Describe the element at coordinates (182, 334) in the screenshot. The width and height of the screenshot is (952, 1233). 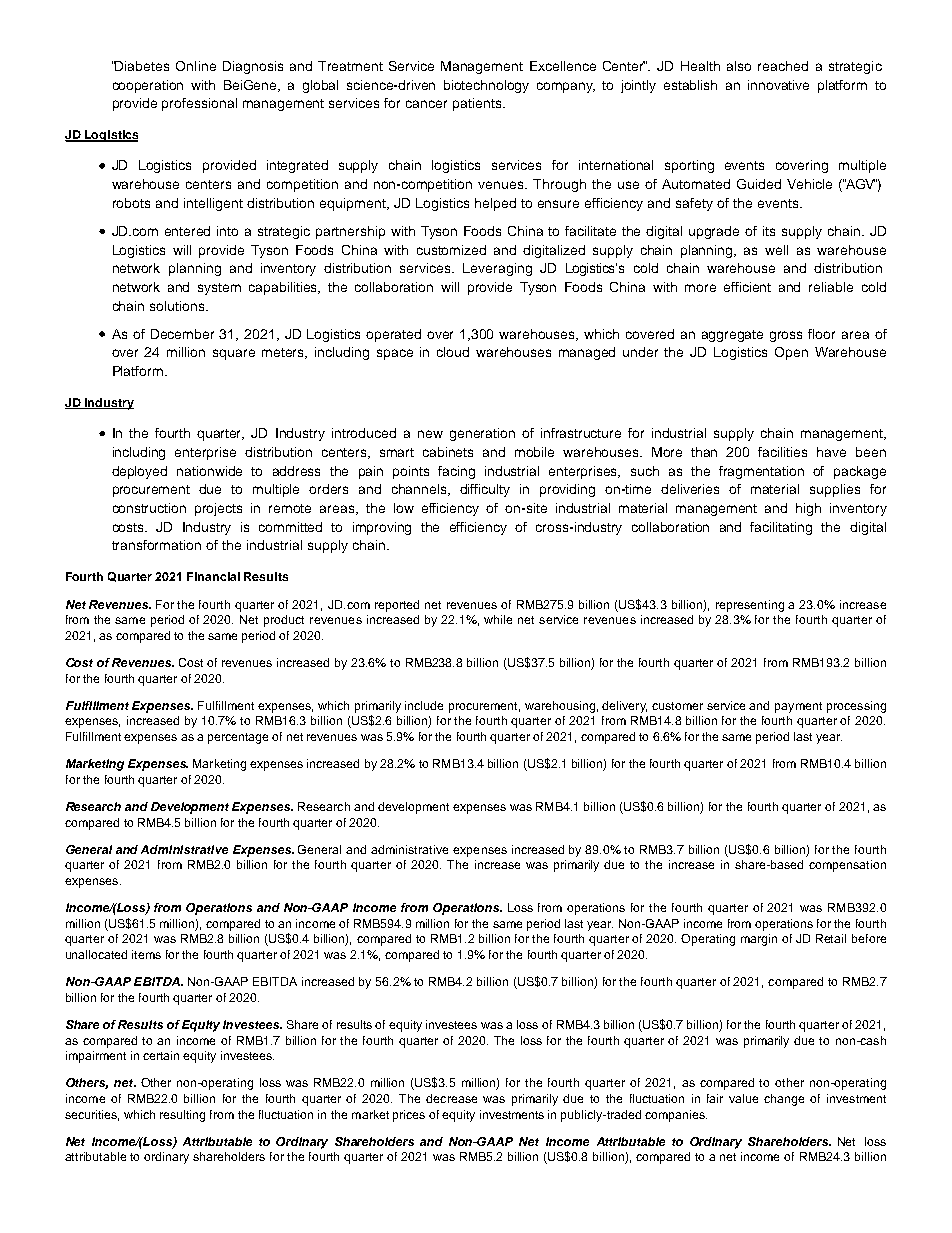
I see `December` at that location.
